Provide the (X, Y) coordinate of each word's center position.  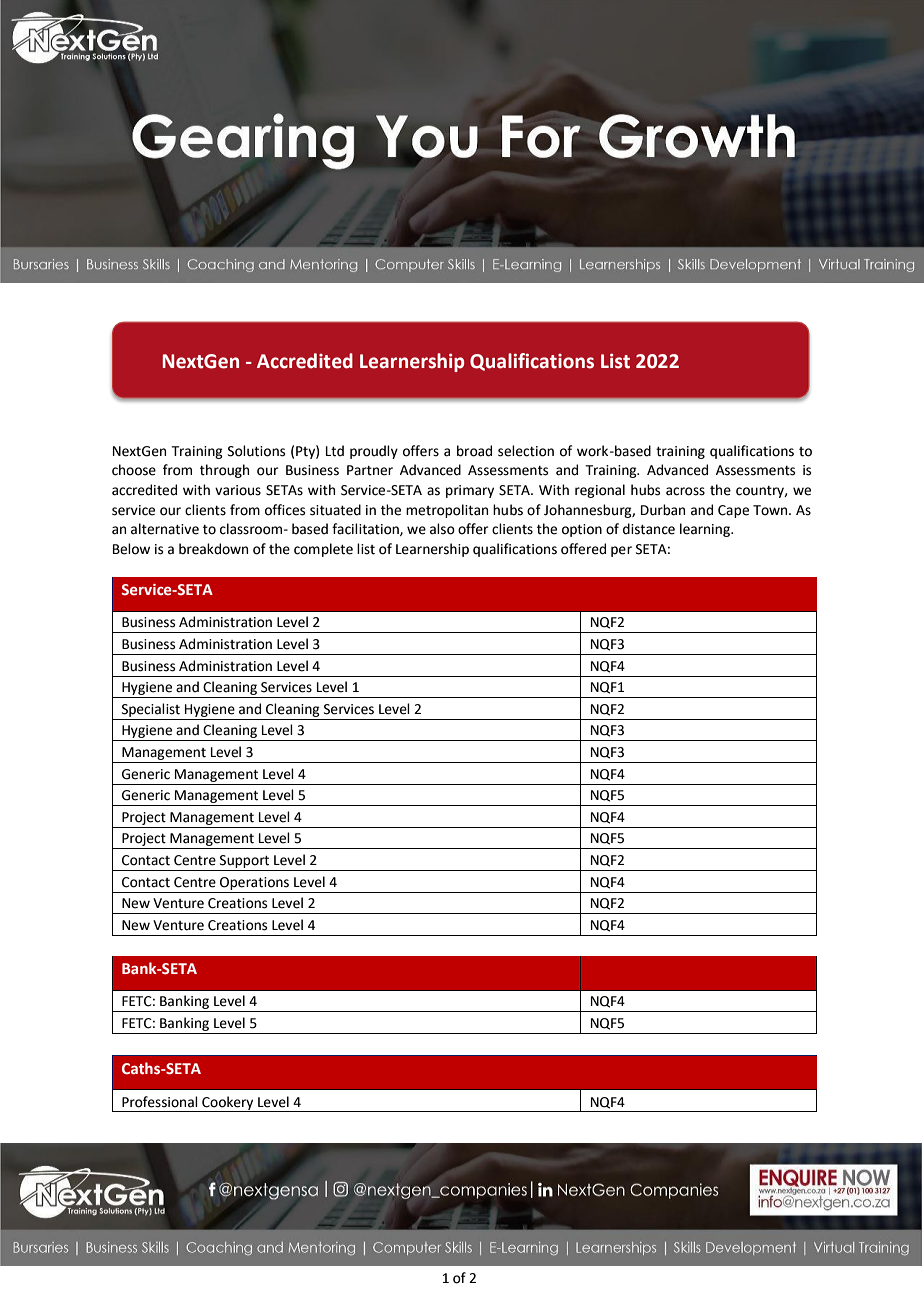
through (224, 471)
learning (706, 530)
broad (474, 451)
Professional (160, 1102)
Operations (254, 883)
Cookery (228, 1104)
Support (244, 861)
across (685, 491)
